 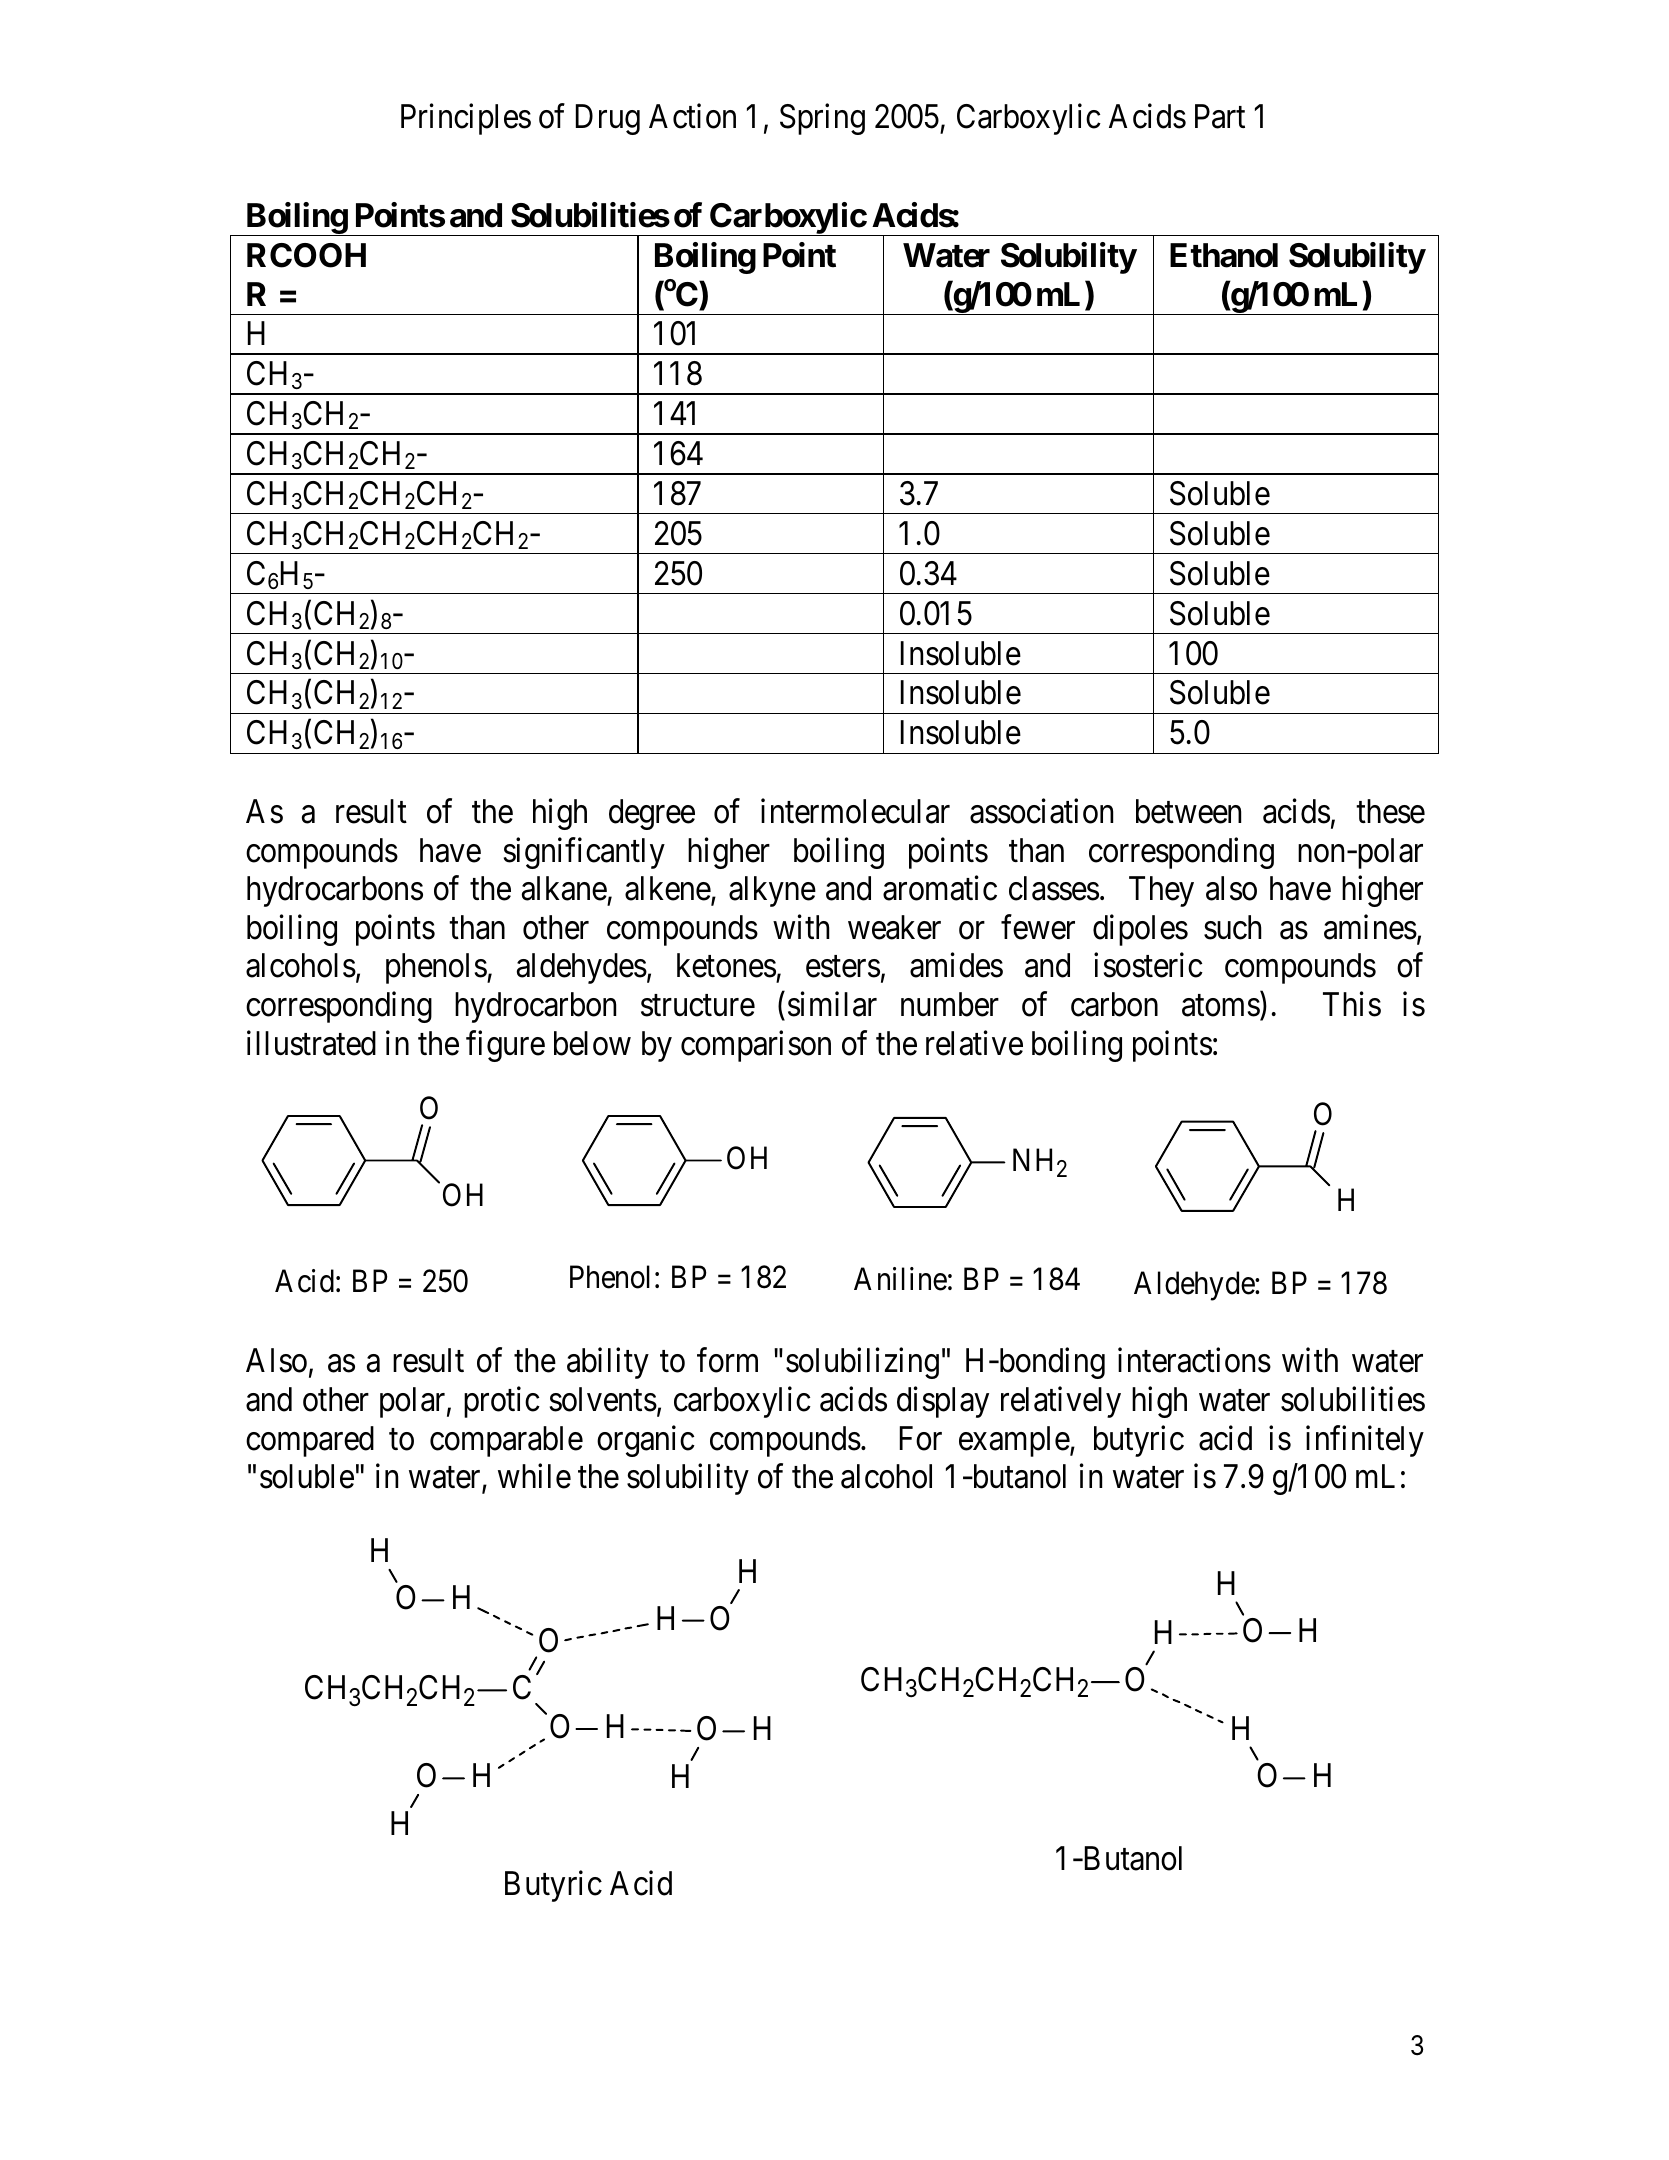 I want to click on Spring, so click(x=822, y=119).
